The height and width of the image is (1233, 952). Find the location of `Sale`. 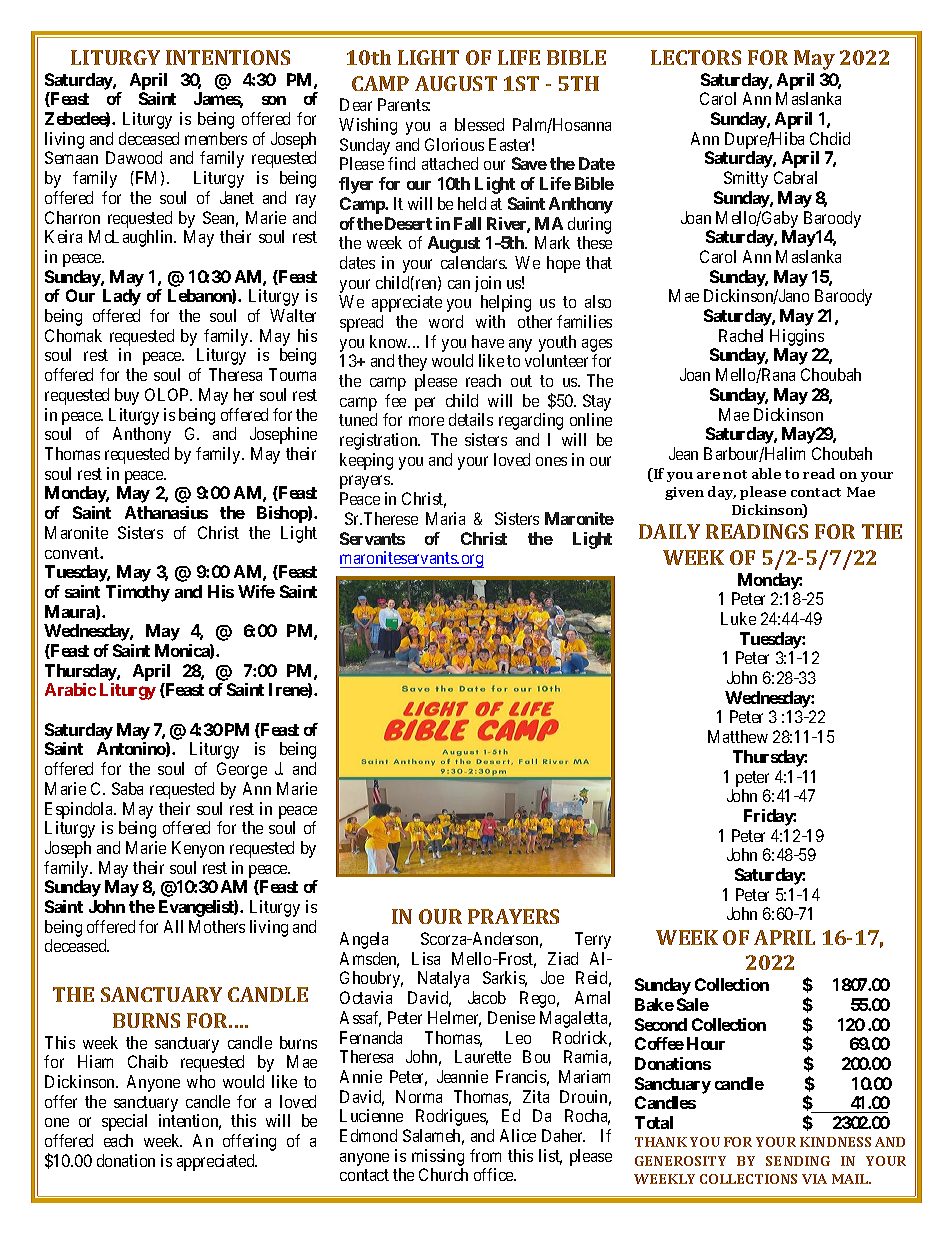

Sale is located at coordinates (693, 1004).
